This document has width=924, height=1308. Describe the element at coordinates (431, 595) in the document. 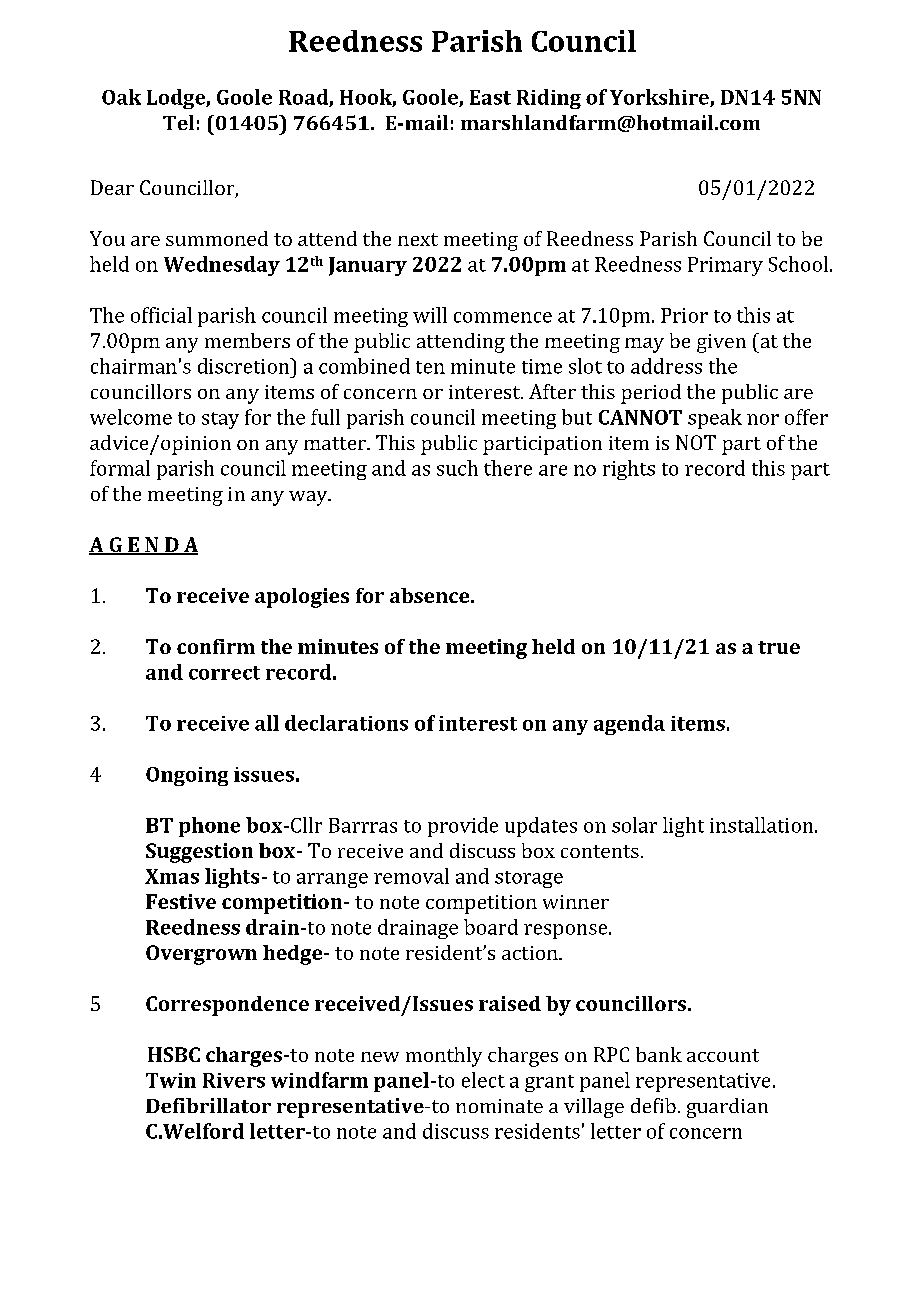

I see `absence` at that location.
